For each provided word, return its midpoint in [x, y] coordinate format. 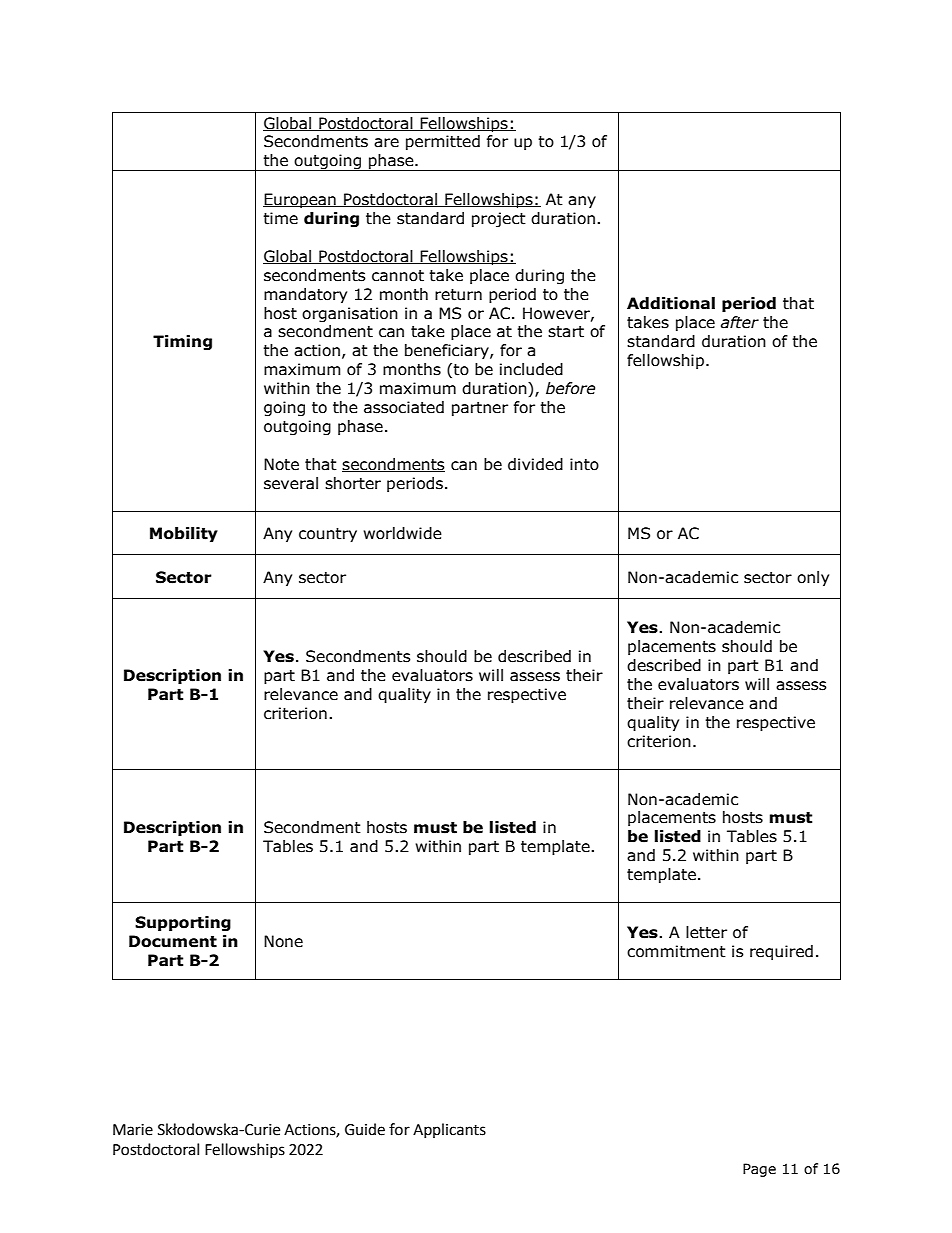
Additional [671, 303]
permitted [443, 142]
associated [404, 407]
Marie [133, 1130]
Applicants [449, 1130]
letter [706, 932]
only [813, 578]
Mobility [184, 534]
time [280, 218]
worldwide [402, 533]
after [740, 322]
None [283, 941]
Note [281, 464]
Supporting [183, 923]
